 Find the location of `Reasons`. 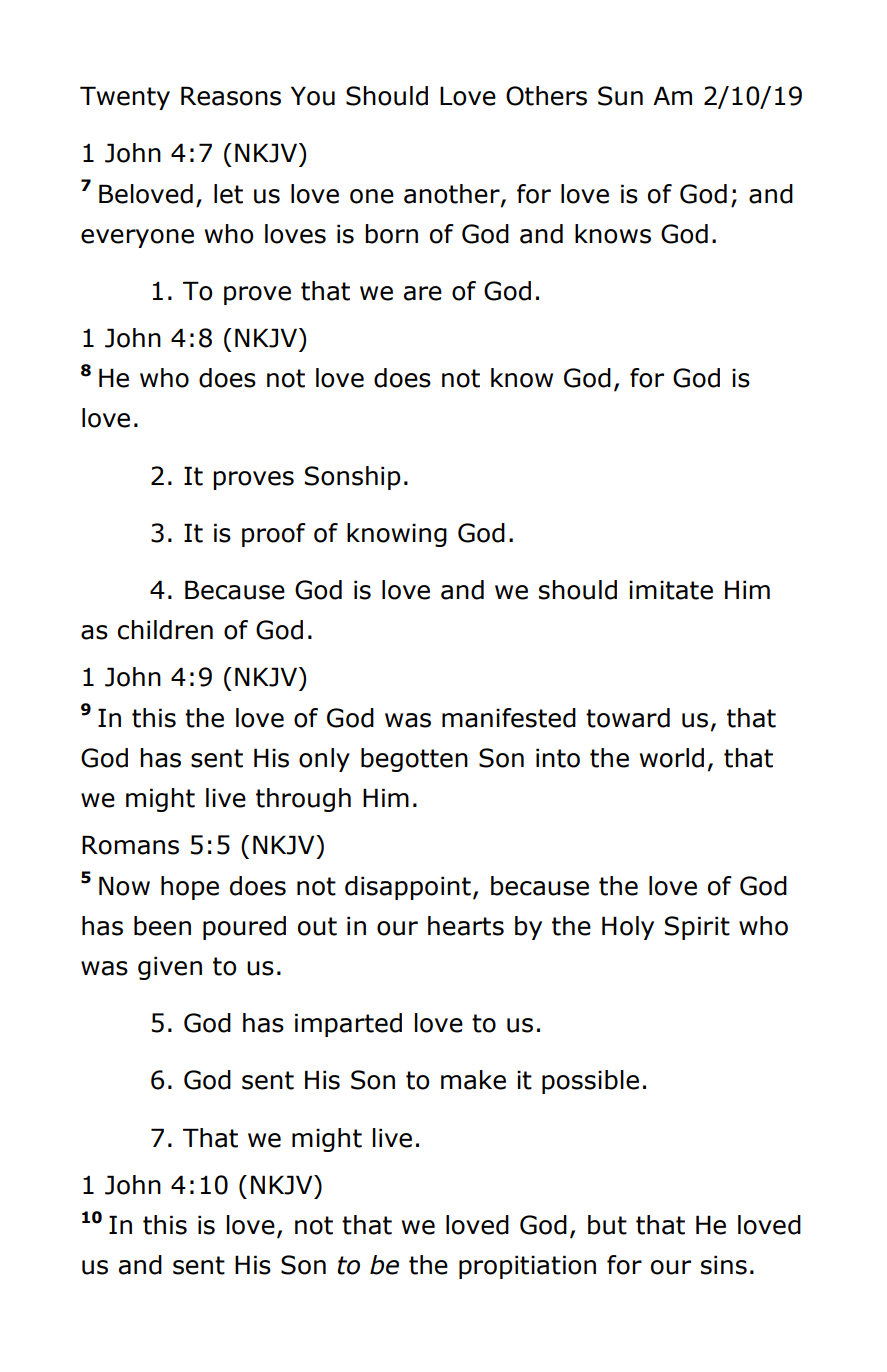

Reasons is located at coordinates (231, 96).
